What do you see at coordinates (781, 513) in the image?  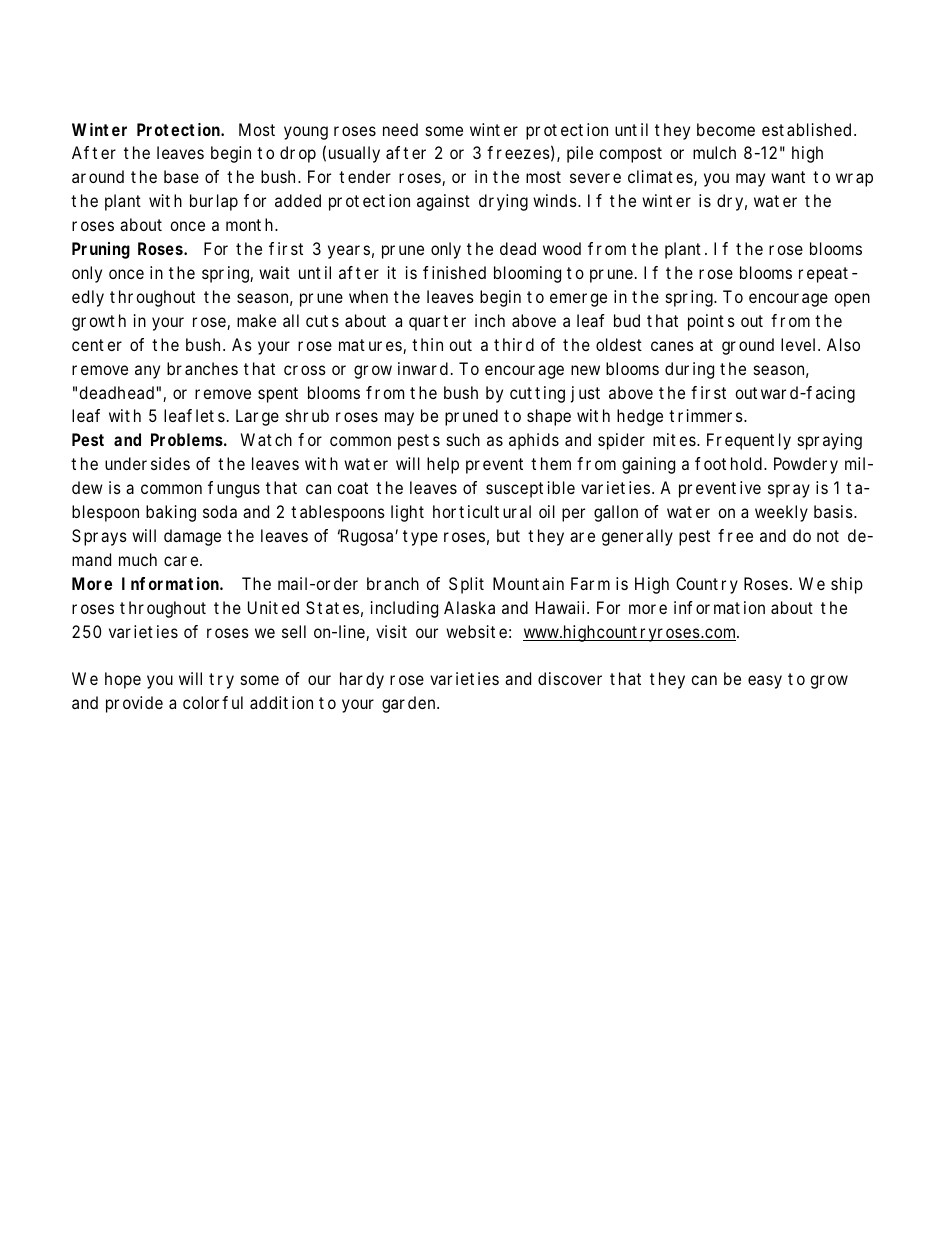 I see `weekly` at bounding box center [781, 513].
